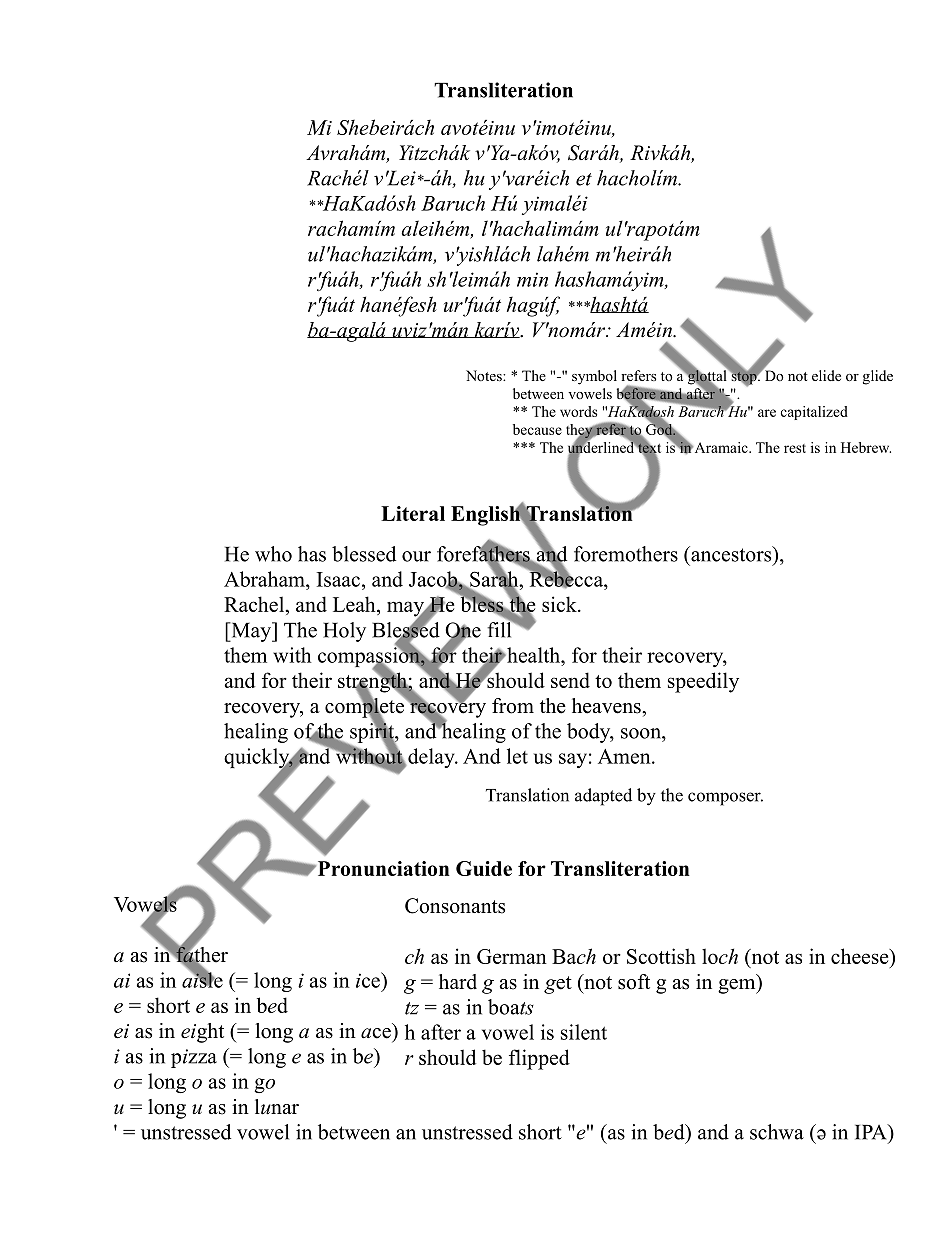 The height and width of the screenshot is (1233, 952). What do you see at coordinates (560, 604) in the screenshot?
I see `sick` at bounding box center [560, 604].
